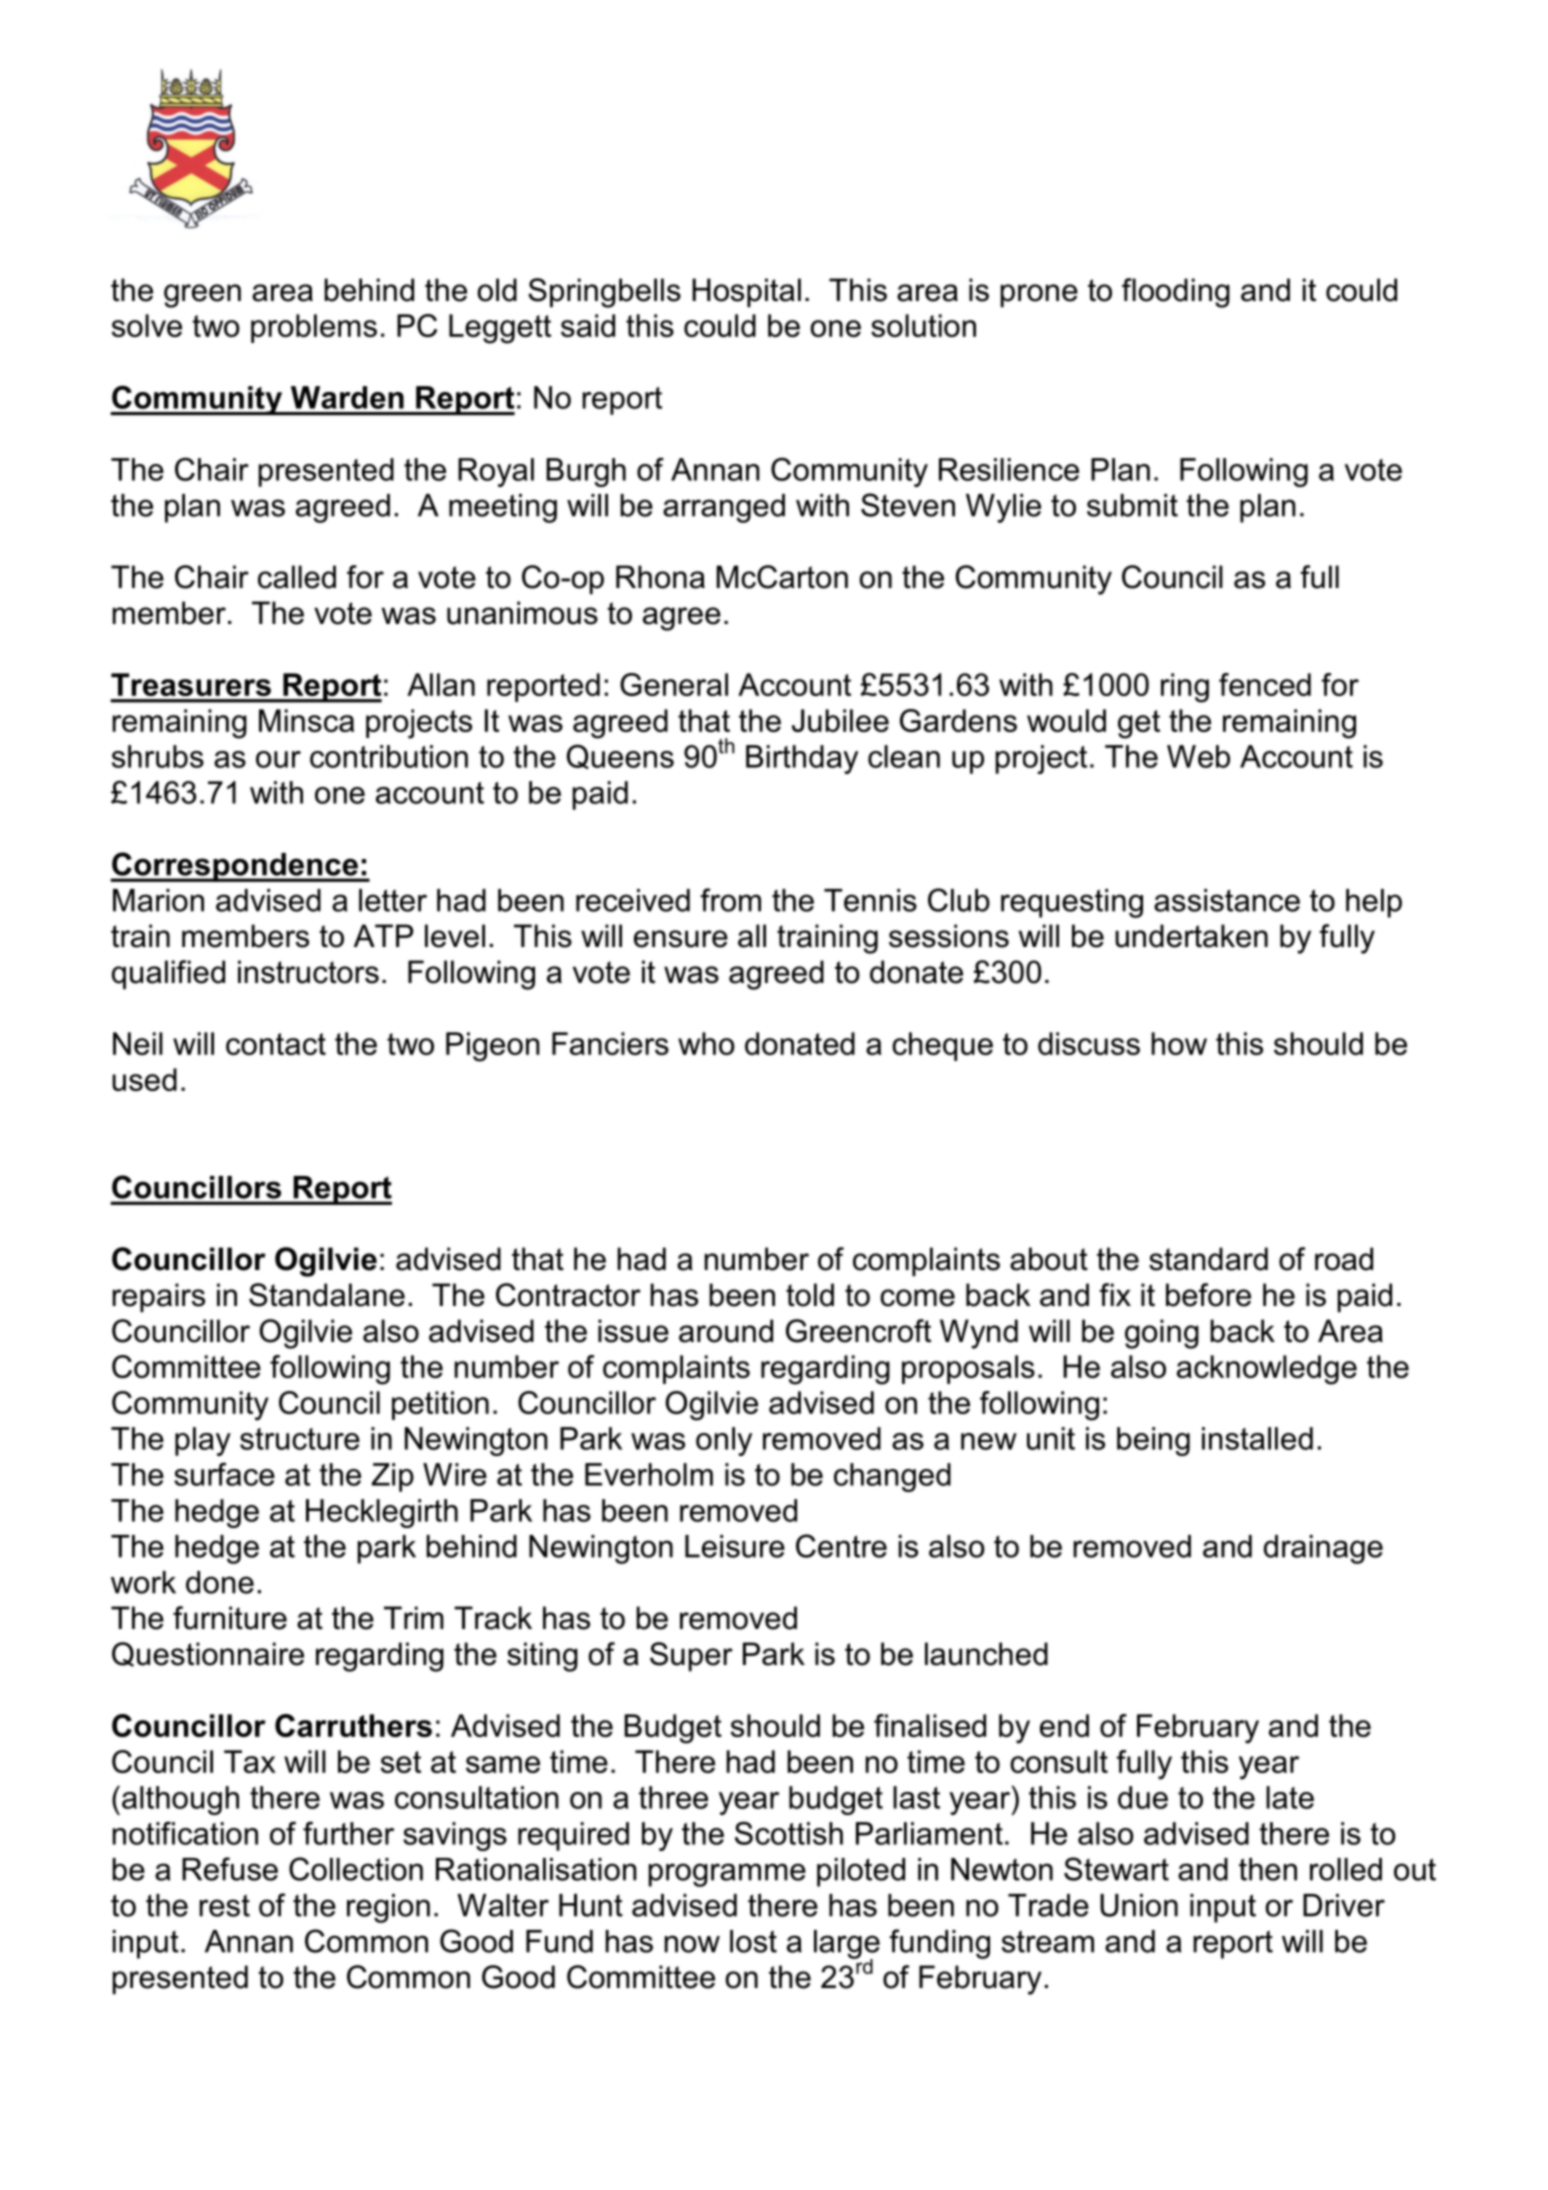 Image resolution: width=1548 pixels, height=2190 pixels. What do you see at coordinates (727, 1875) in the screenshot?
I see `programme` at bounding box center [727, 1875].
